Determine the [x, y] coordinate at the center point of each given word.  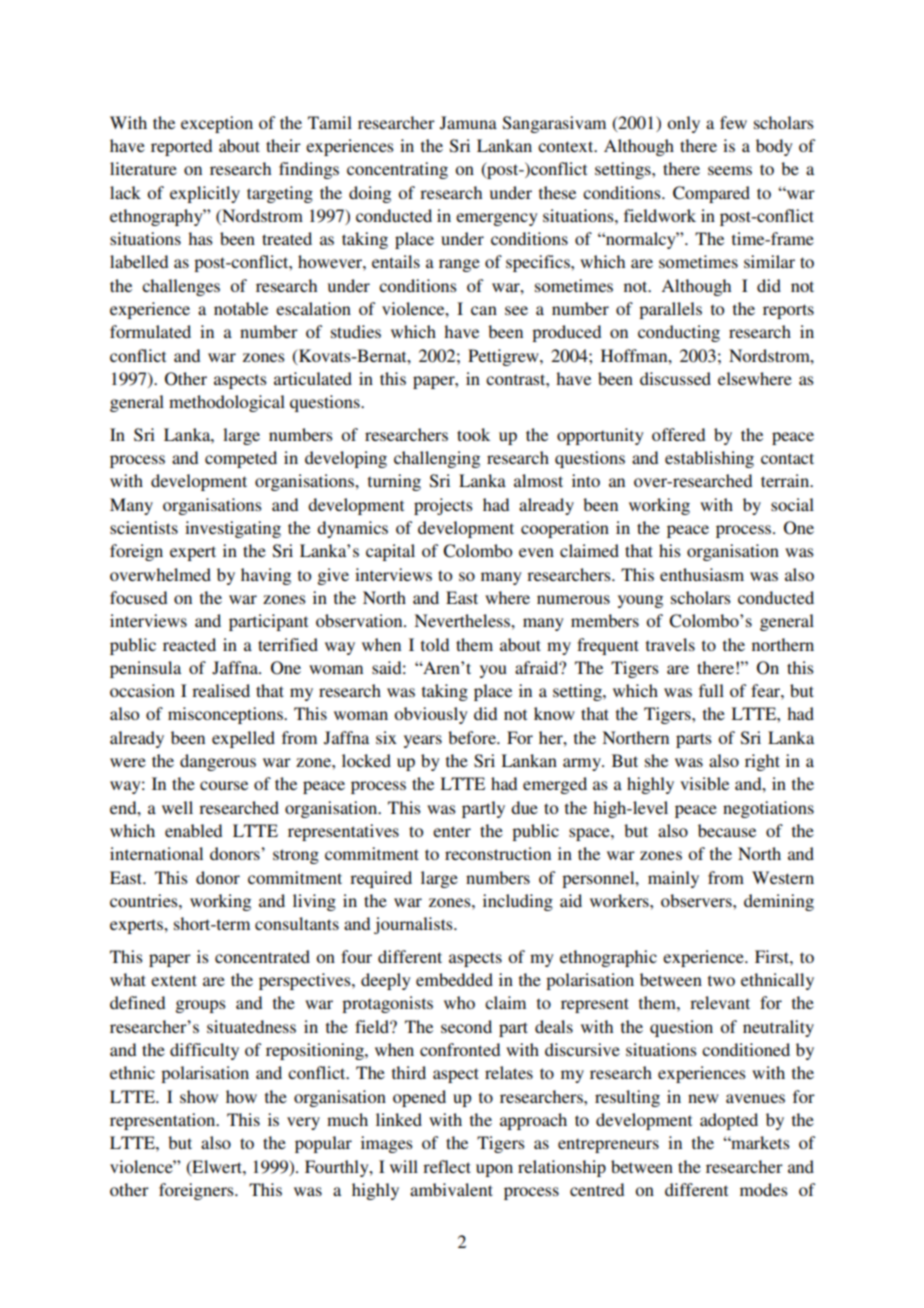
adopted [729, 1121]
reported [181, 147]
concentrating [397, 170]
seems [730, 170]
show [199, 1096]
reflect [447, 1166]
